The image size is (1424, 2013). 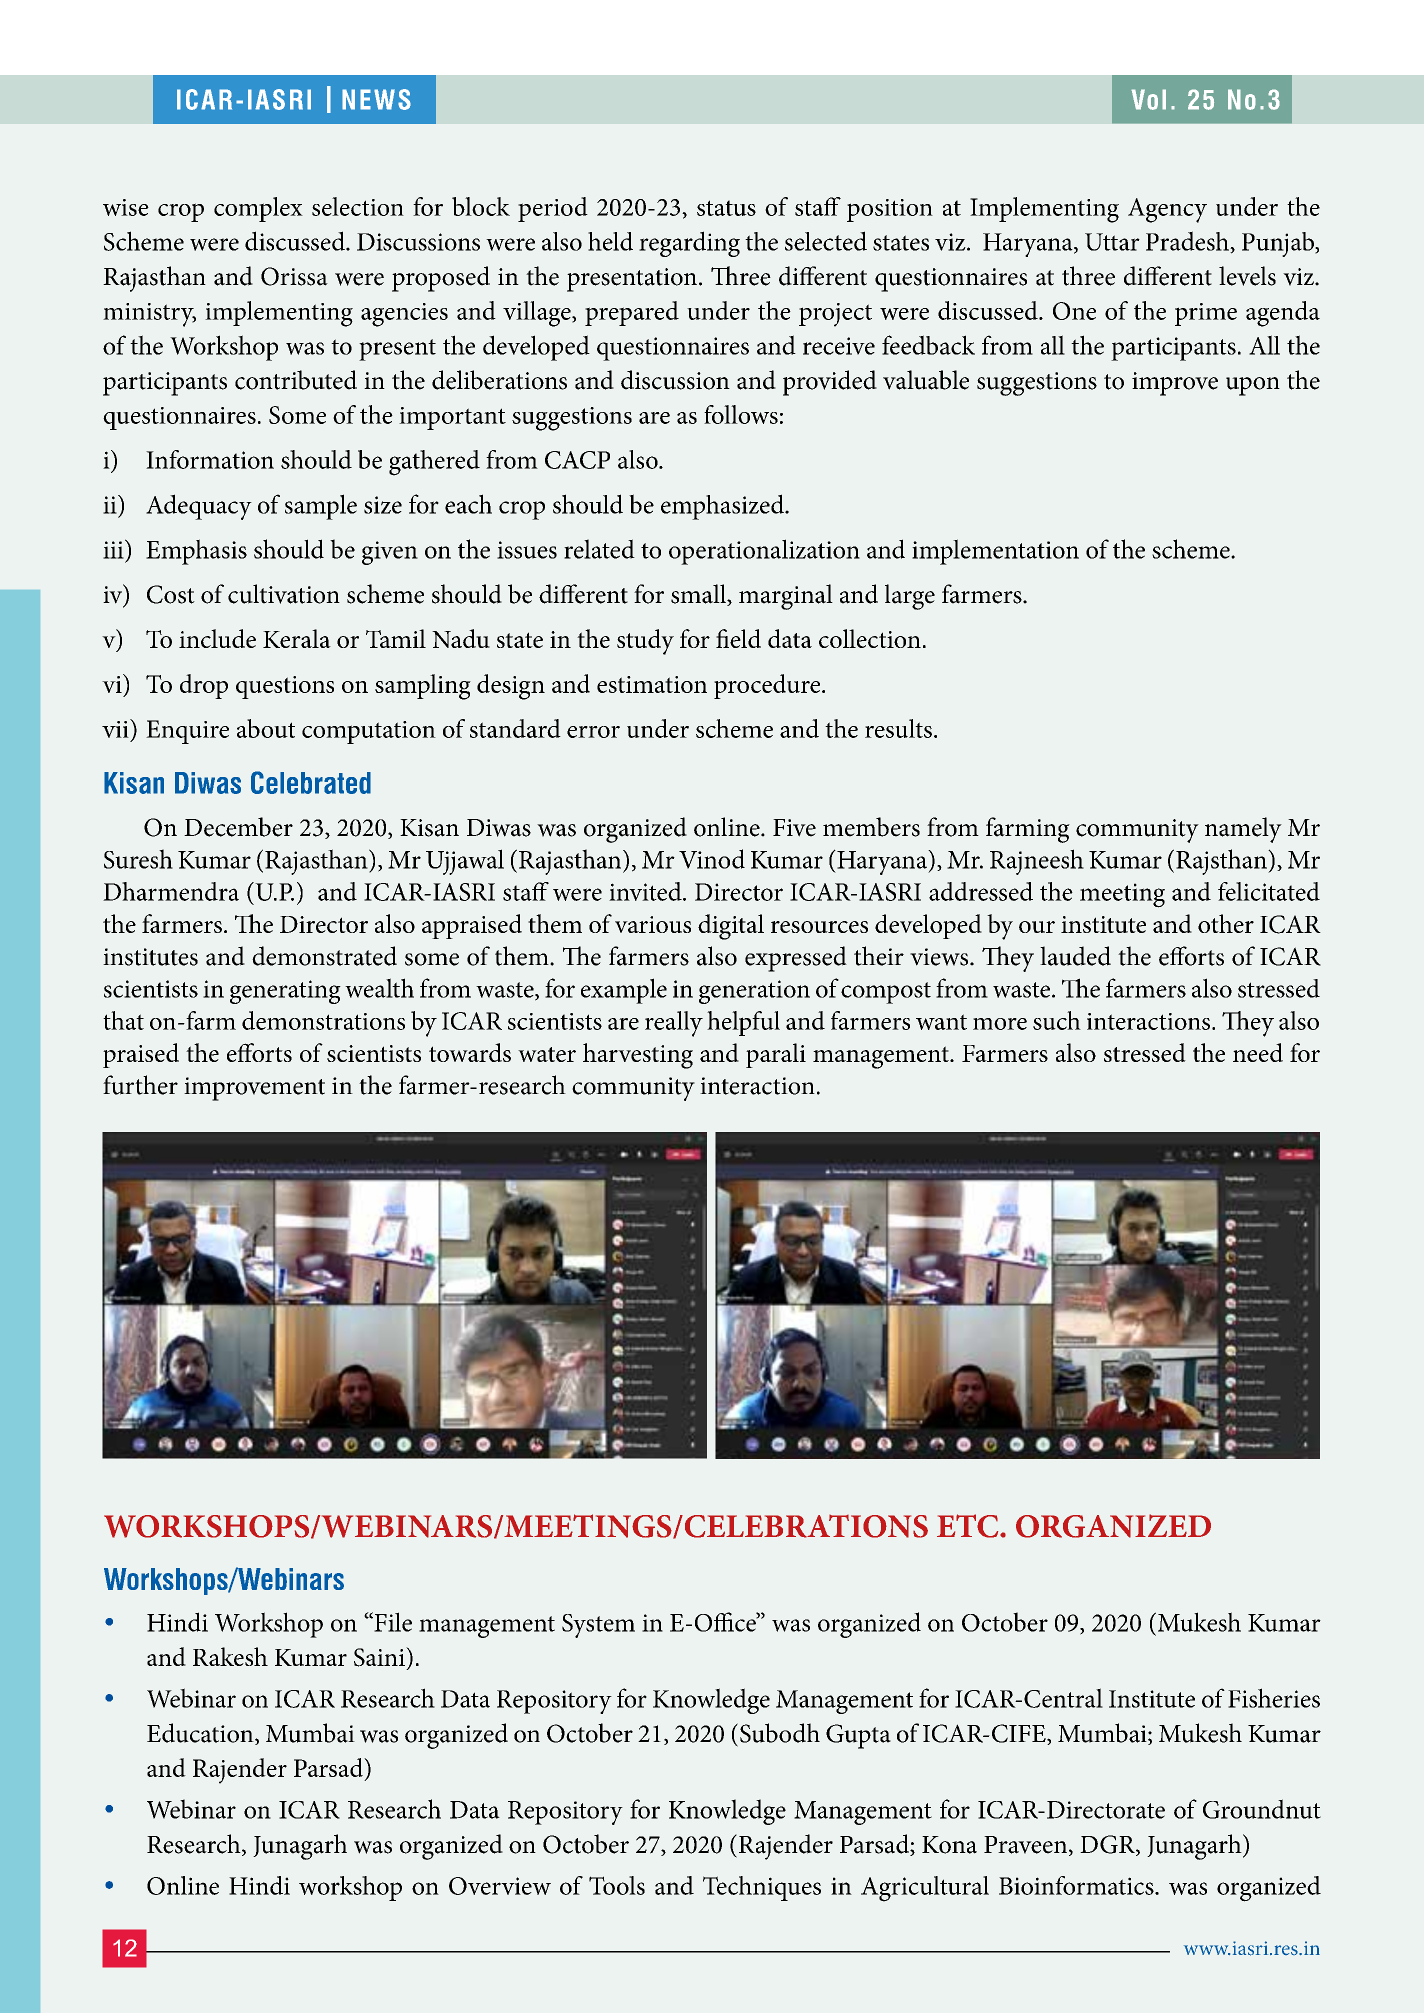 I want to click on Education, so click(x=201, y=1734).
